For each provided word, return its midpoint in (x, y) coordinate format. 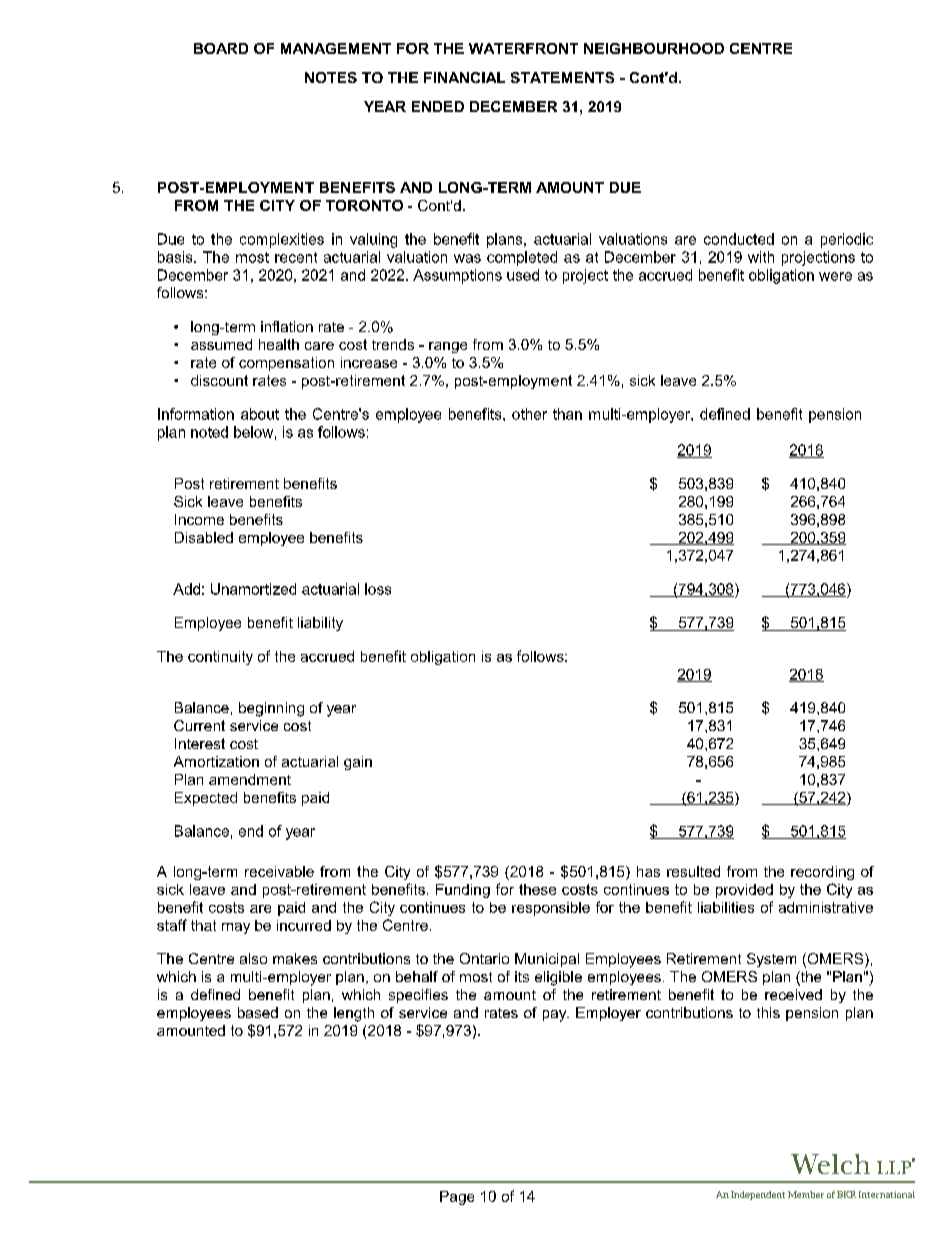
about (260, 414)
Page (457, 1198)
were (835, 276)
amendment (250, 779)
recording (822, 873)
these (537, 889)
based (258, 1012)
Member (806, 1194)
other (529, 414)
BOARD (221, 48)
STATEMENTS (562, 77)
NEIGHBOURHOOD (654, 48)
